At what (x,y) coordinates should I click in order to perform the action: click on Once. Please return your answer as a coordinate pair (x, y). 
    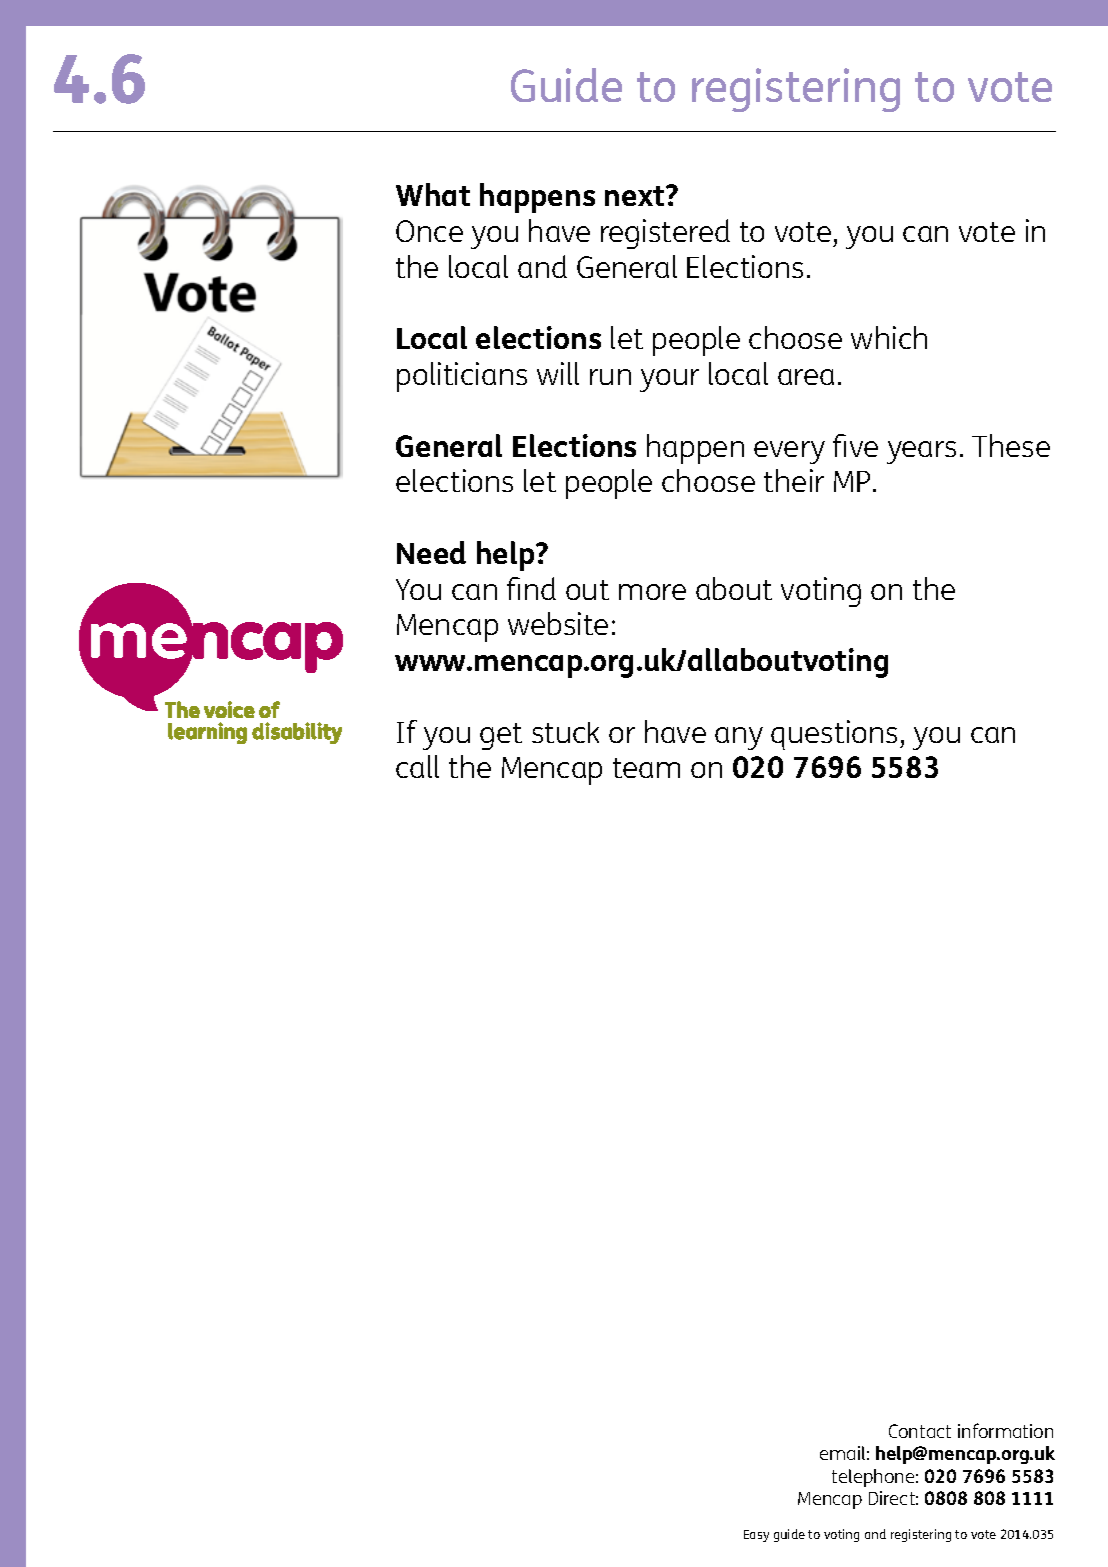
    Looking at the image, I should click on (429, 231).
